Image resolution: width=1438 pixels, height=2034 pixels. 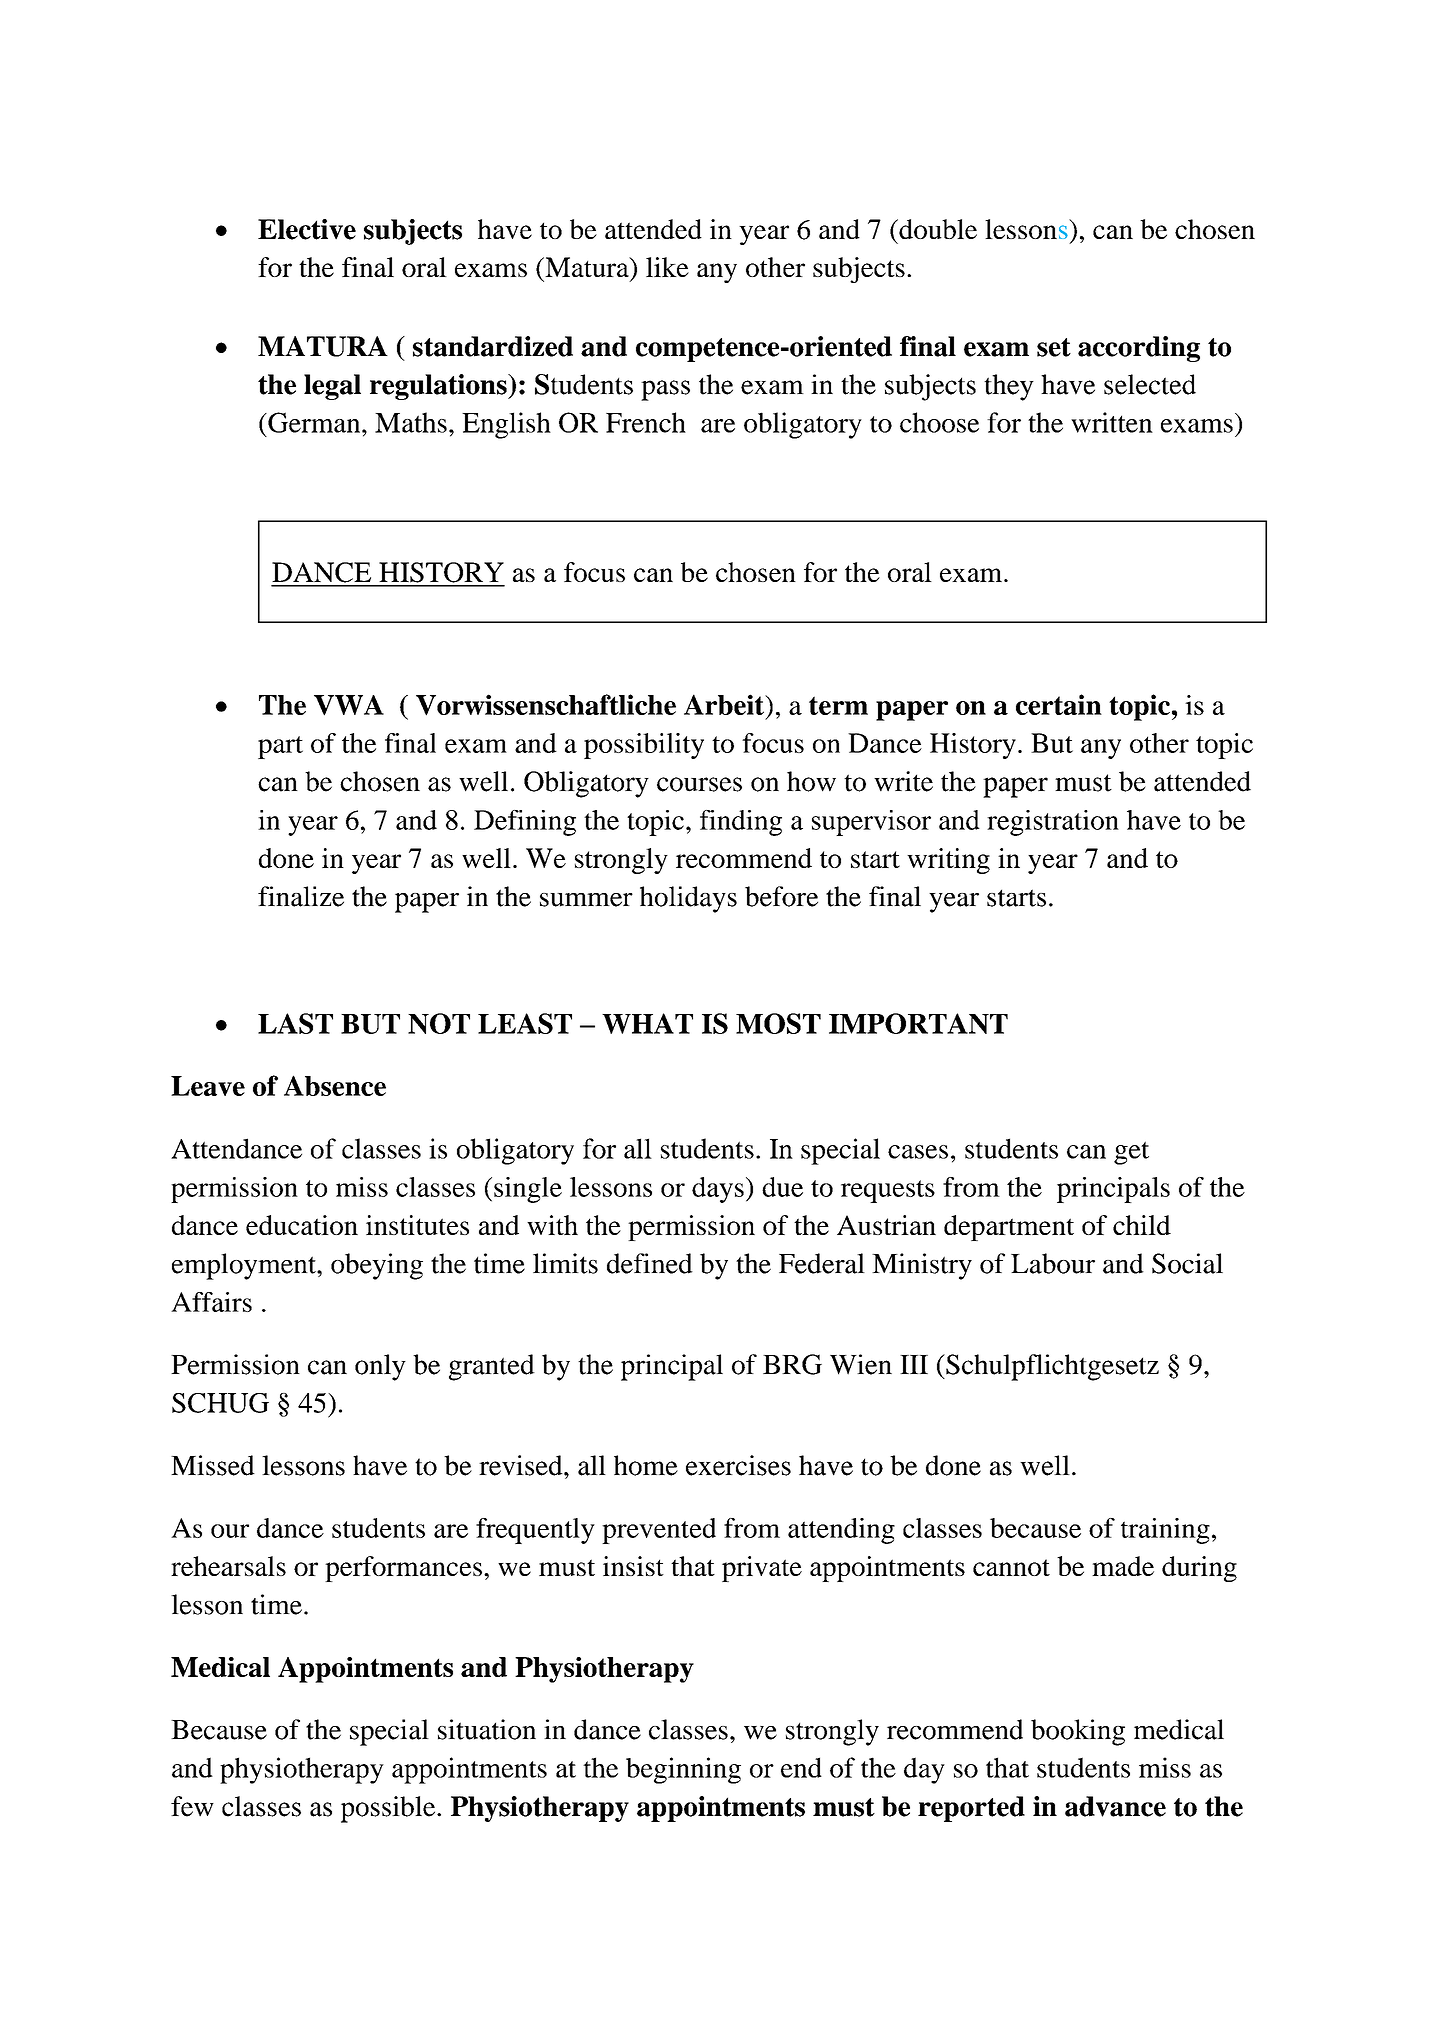 What do you see at coordinates (1139, 349) in the screenshot?
I see `according` at bounding box center [1139, 349].
